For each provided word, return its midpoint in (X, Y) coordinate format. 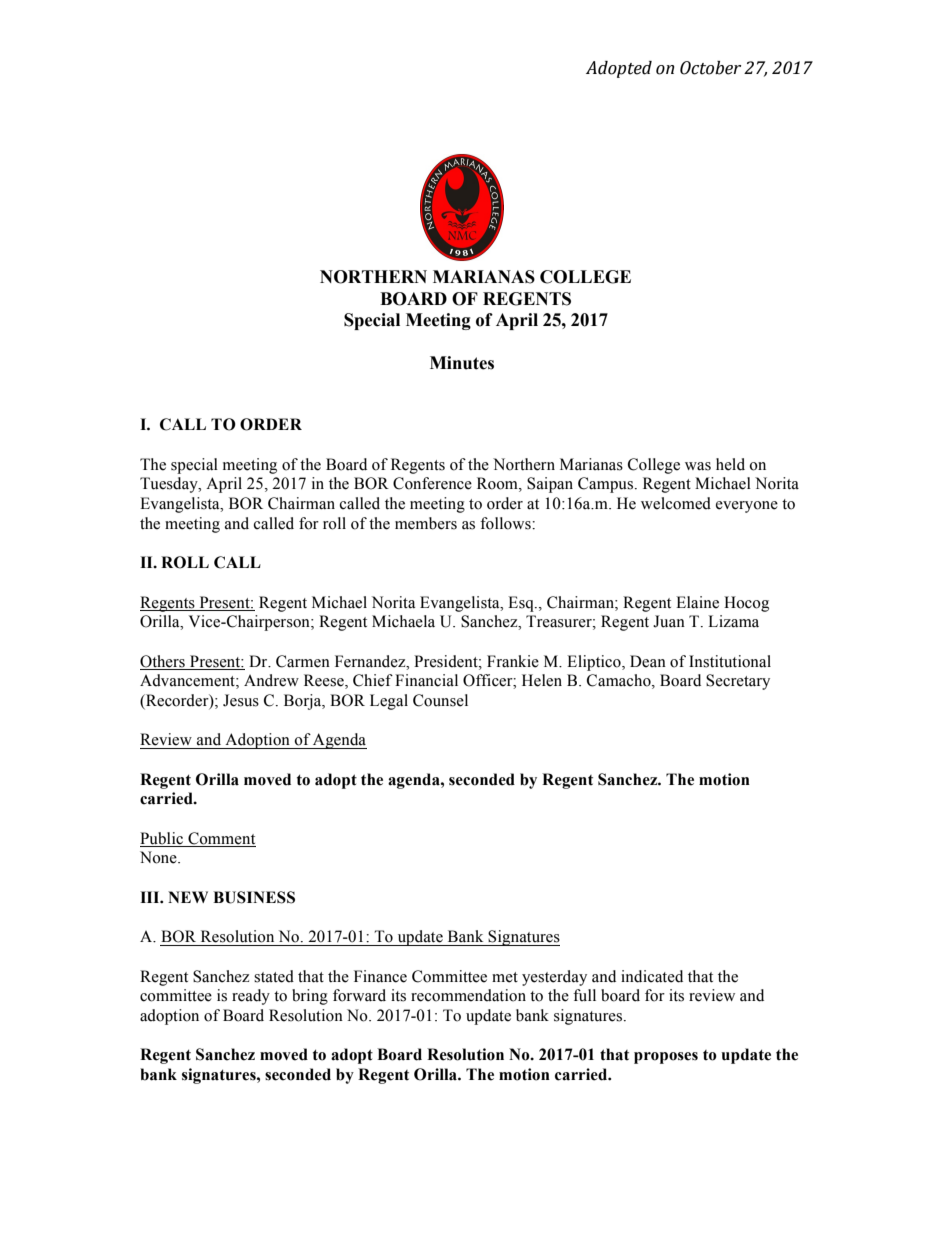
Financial (426, 680)
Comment (221, 839)
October (710, 68)
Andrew (271, 680)
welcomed (676, 503)
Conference (432, 483)
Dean (648, 661)
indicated (652, 976)
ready (251, 997)
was (698, 466)
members (426, 523)
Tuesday (170, 485)
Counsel (440, 700)
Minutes (462, 363)
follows (506, 523)
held (730, 464)
